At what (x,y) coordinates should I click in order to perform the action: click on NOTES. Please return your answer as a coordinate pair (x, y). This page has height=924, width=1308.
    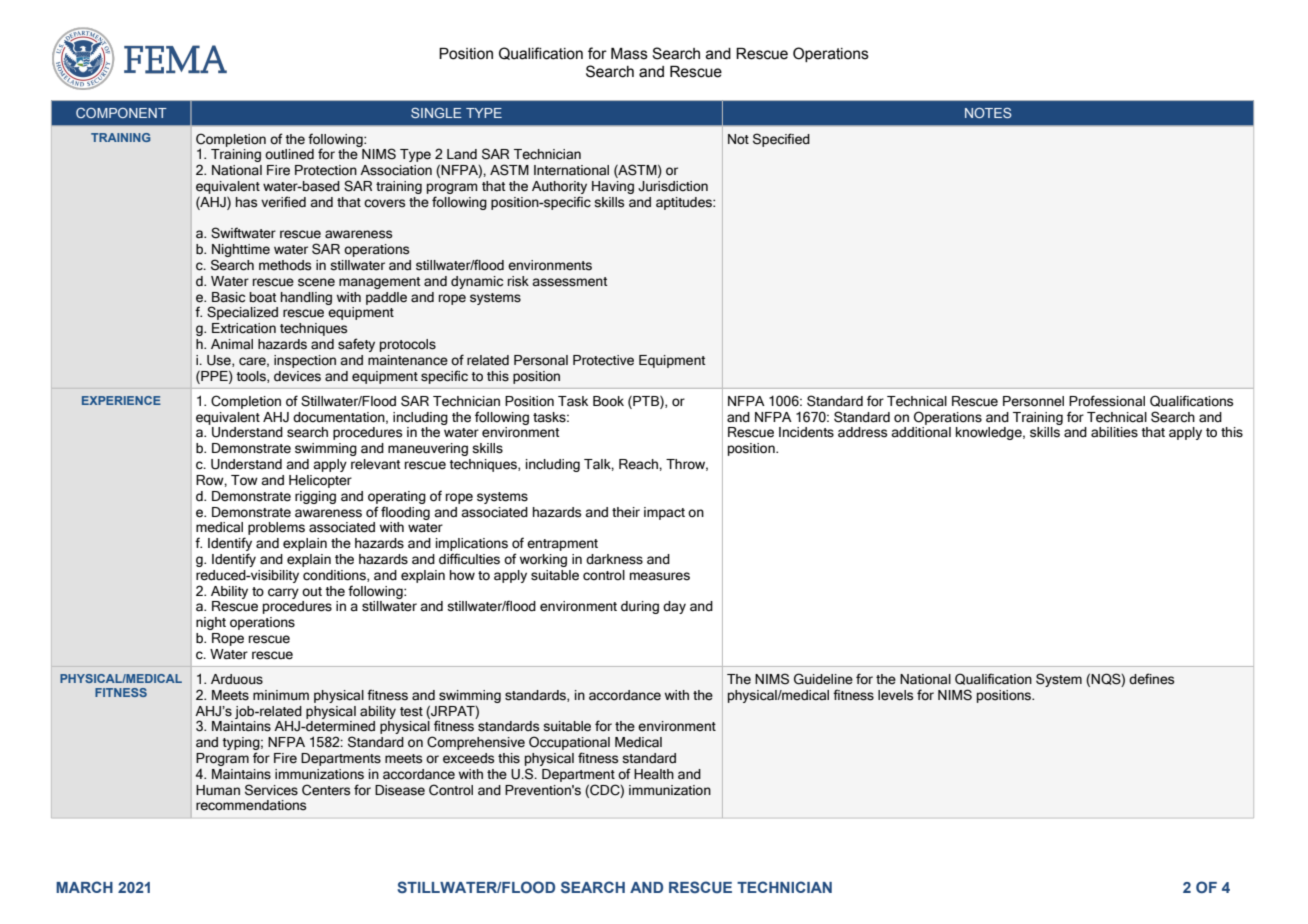
    Looking at the image, I should click on (988, 113).
